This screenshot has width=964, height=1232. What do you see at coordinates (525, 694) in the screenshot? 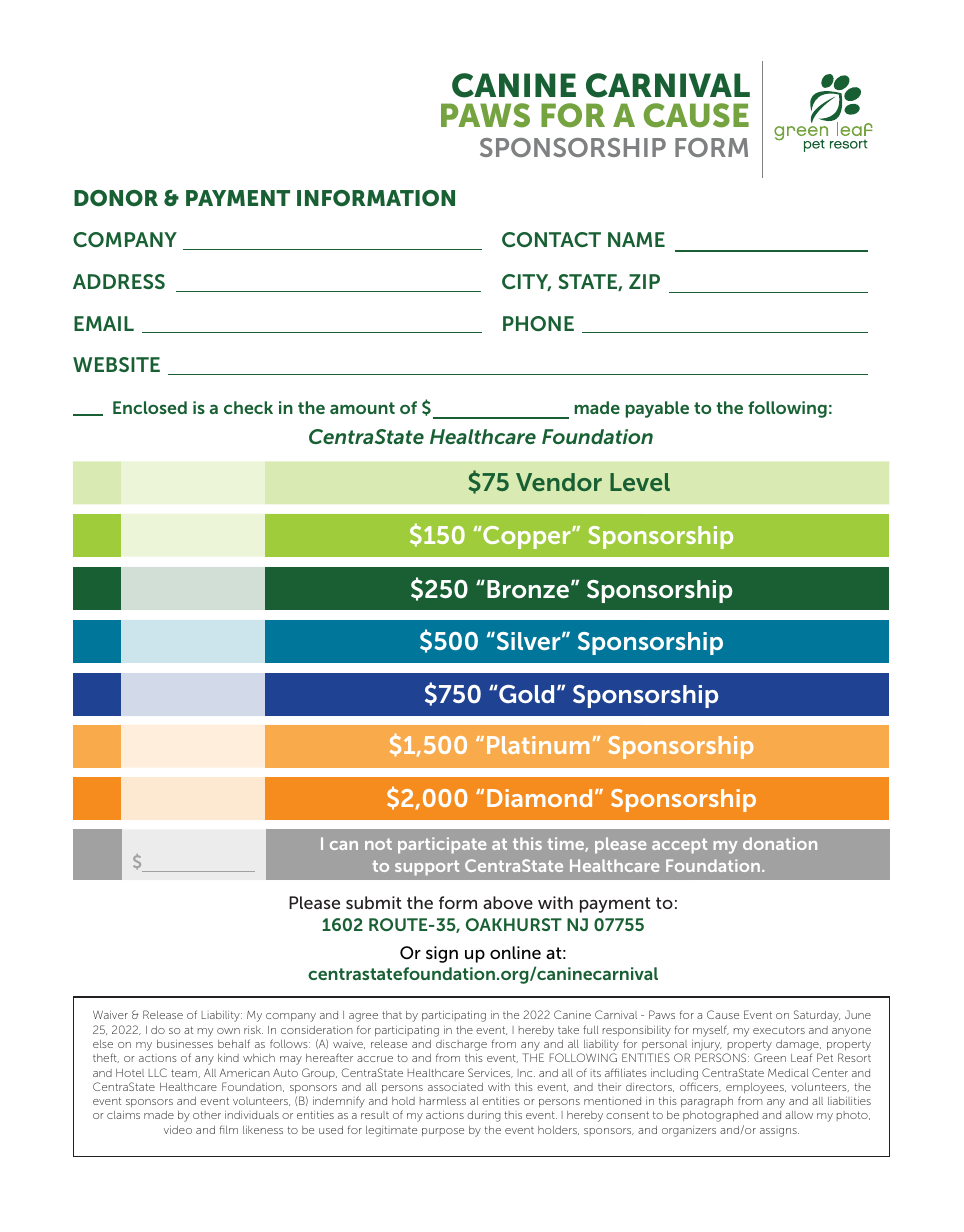
I see `Gold` at bounding box center [525, 694].
